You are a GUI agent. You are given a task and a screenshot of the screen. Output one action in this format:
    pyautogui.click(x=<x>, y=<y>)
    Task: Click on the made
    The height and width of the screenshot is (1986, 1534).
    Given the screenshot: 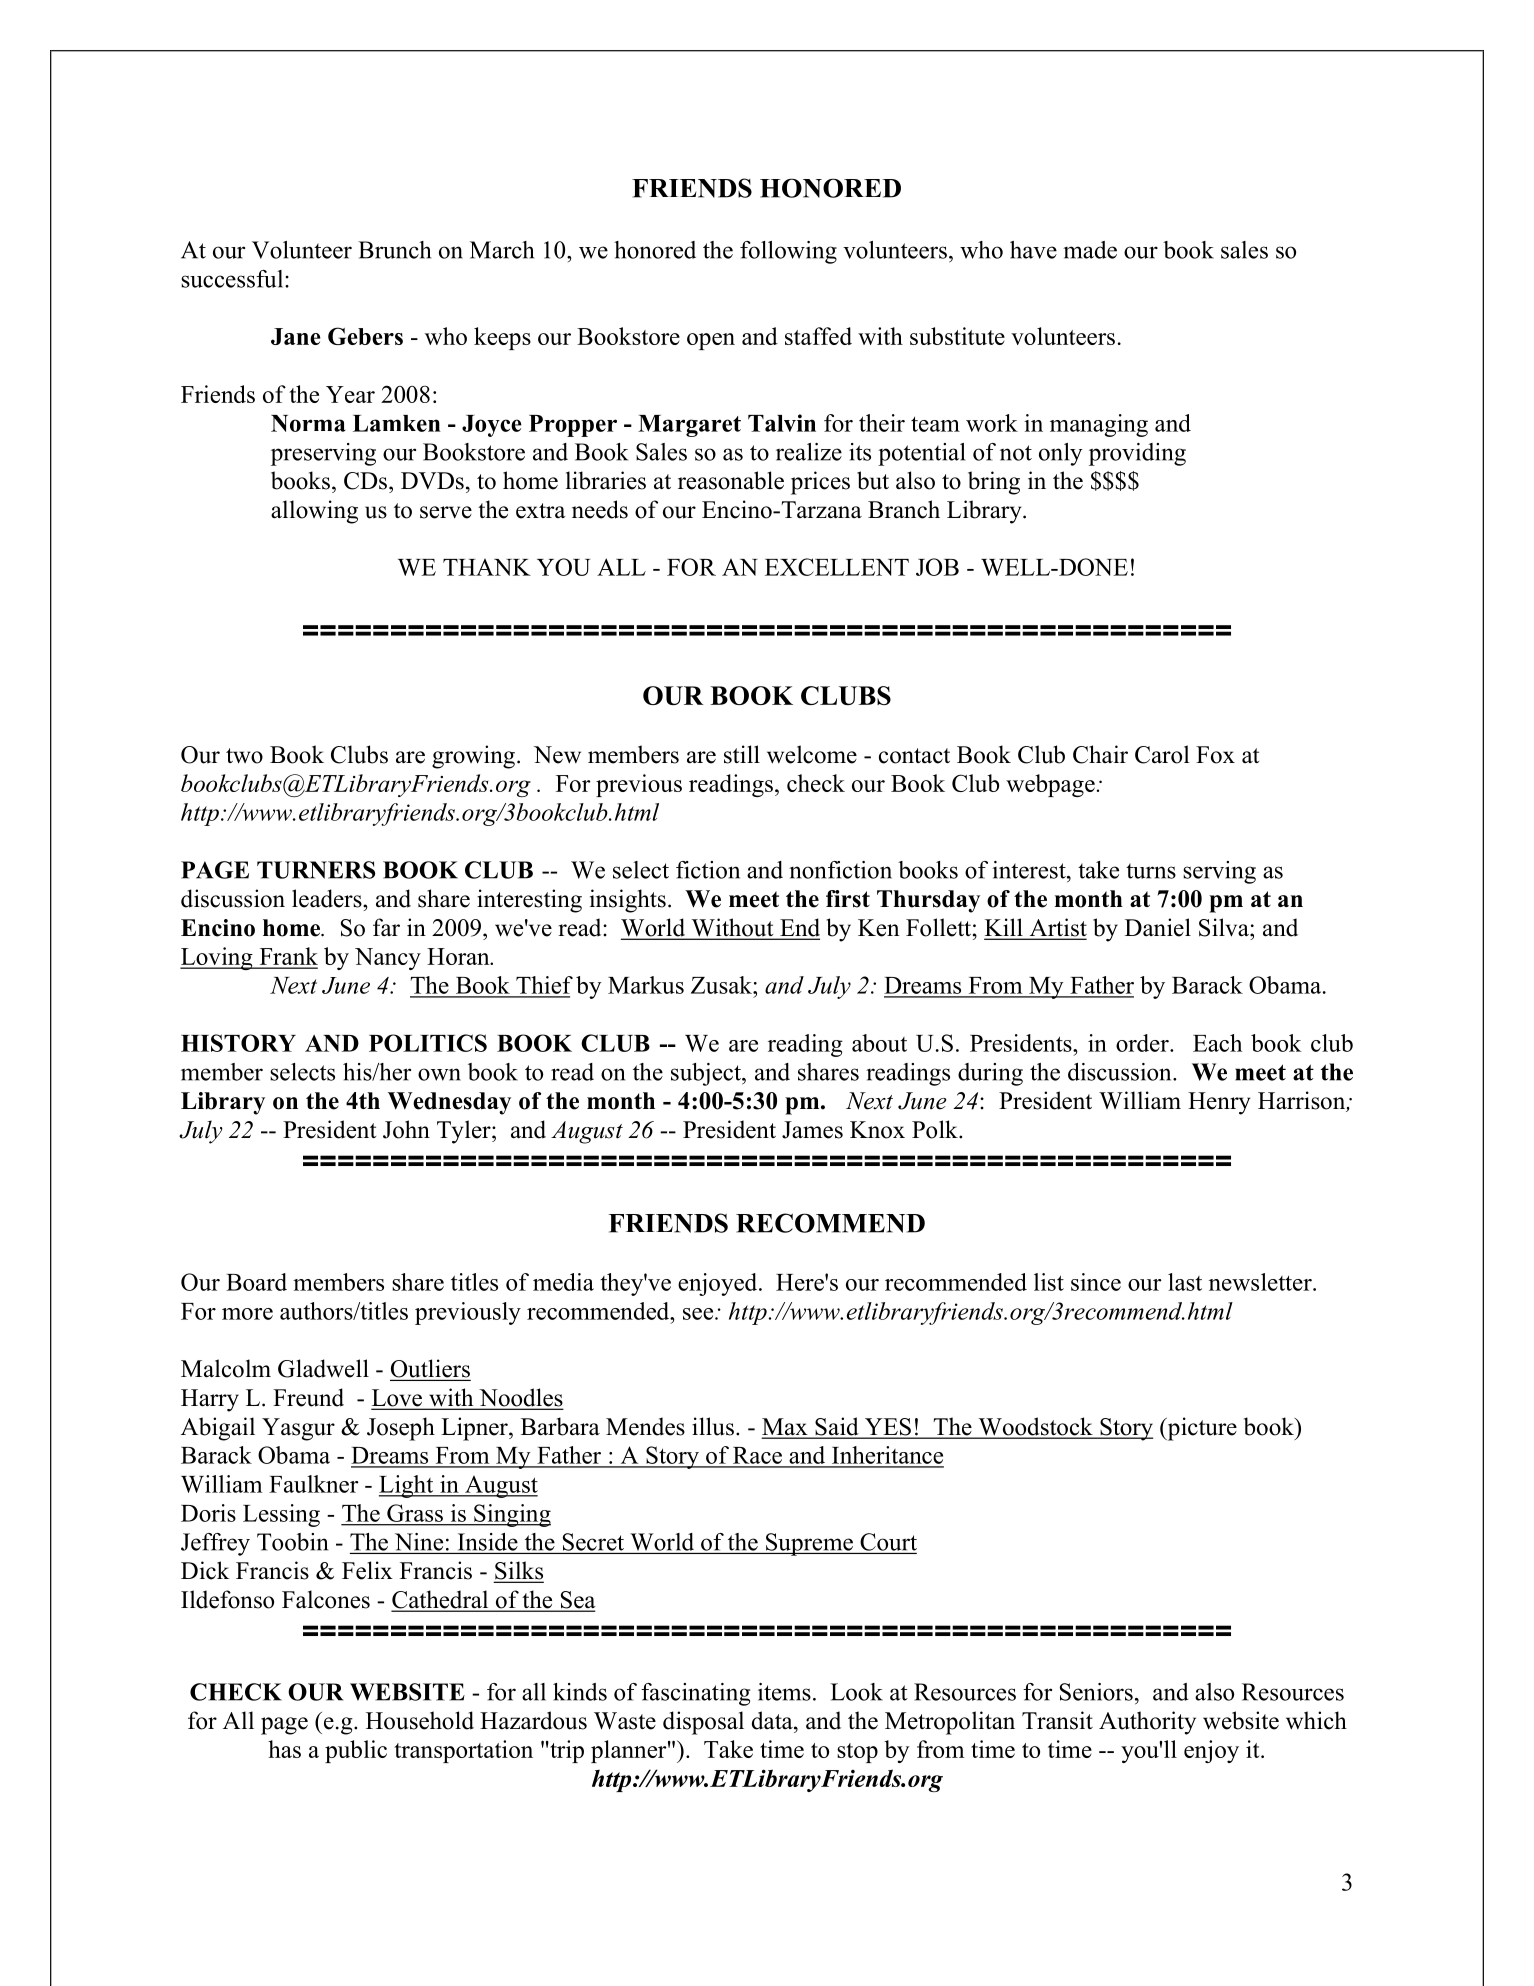 What is the action you would take?
    pyautogui.click(x=1090, y=250)
